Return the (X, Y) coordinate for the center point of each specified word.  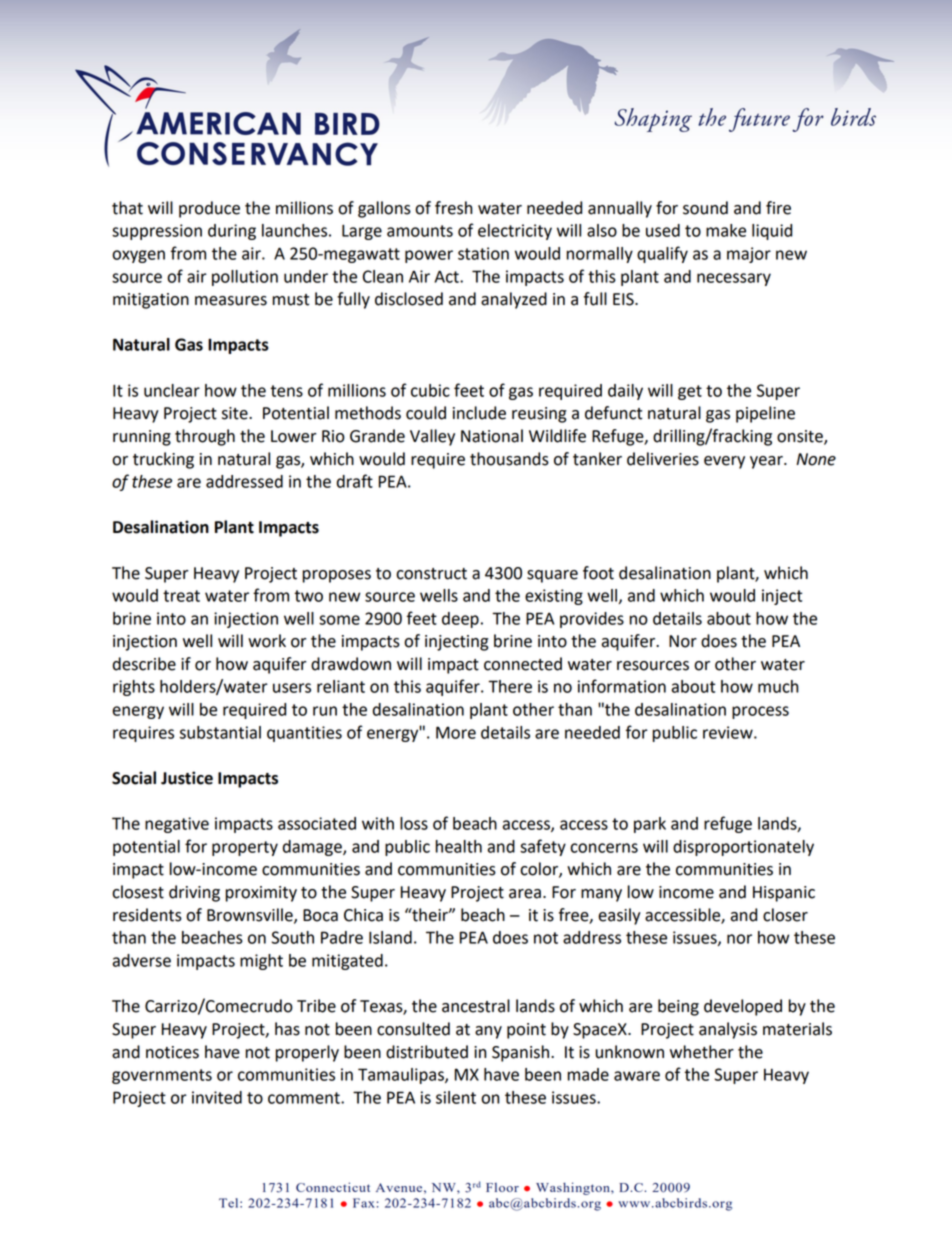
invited (217, 1097)
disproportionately (743, 848)
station (483, 253)
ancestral (476, 1006)
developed (743, 1007)
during (232, 232)
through (205, 437)
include (479, 413)
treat (181, 596)
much (778, 686)
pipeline (765, 414)
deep (460, 620)
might (261, 962)
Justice (187, 778)
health (459, 846)
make (726, 230)
